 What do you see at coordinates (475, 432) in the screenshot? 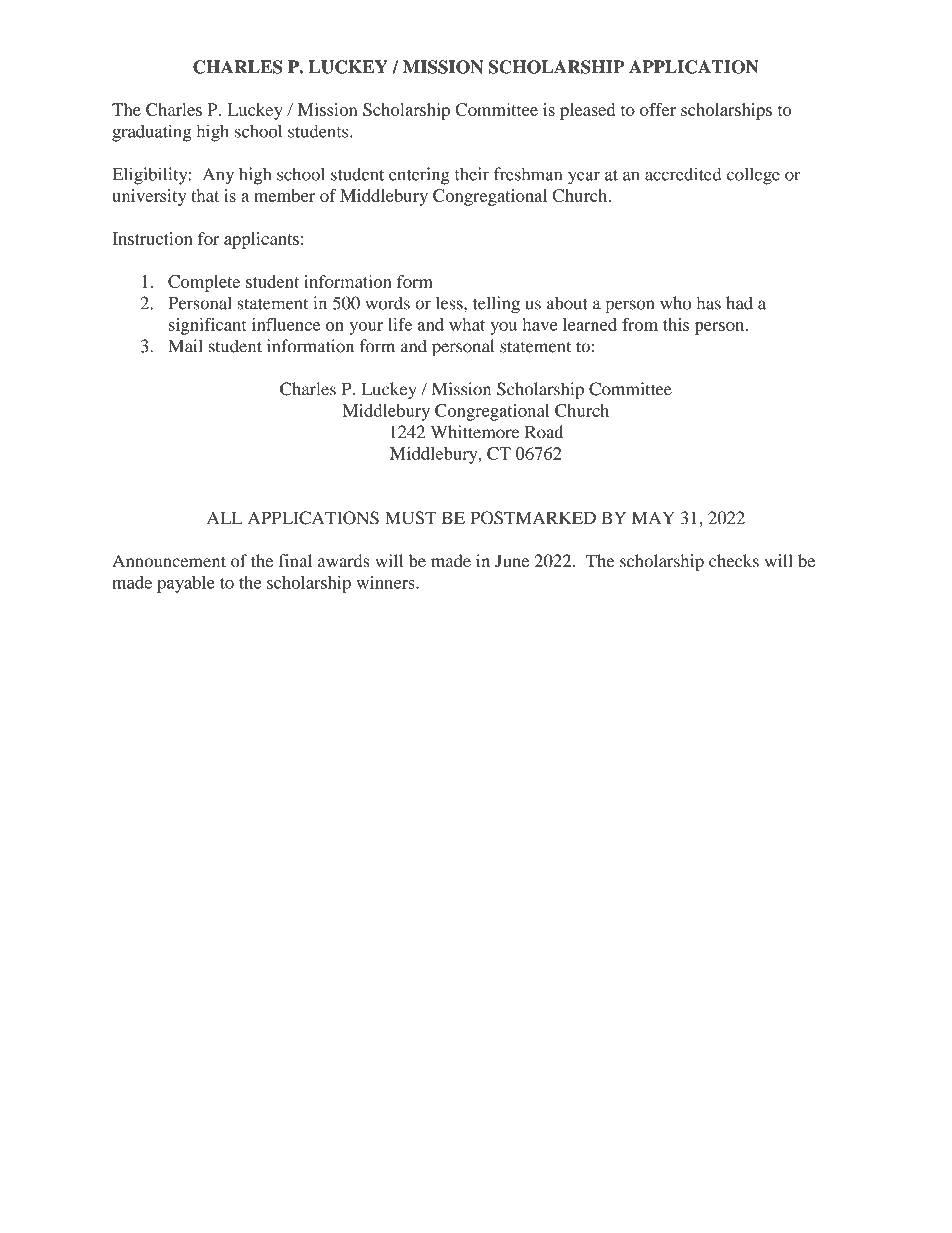
I see `Whittemore` at bounding box center [475, 432].
